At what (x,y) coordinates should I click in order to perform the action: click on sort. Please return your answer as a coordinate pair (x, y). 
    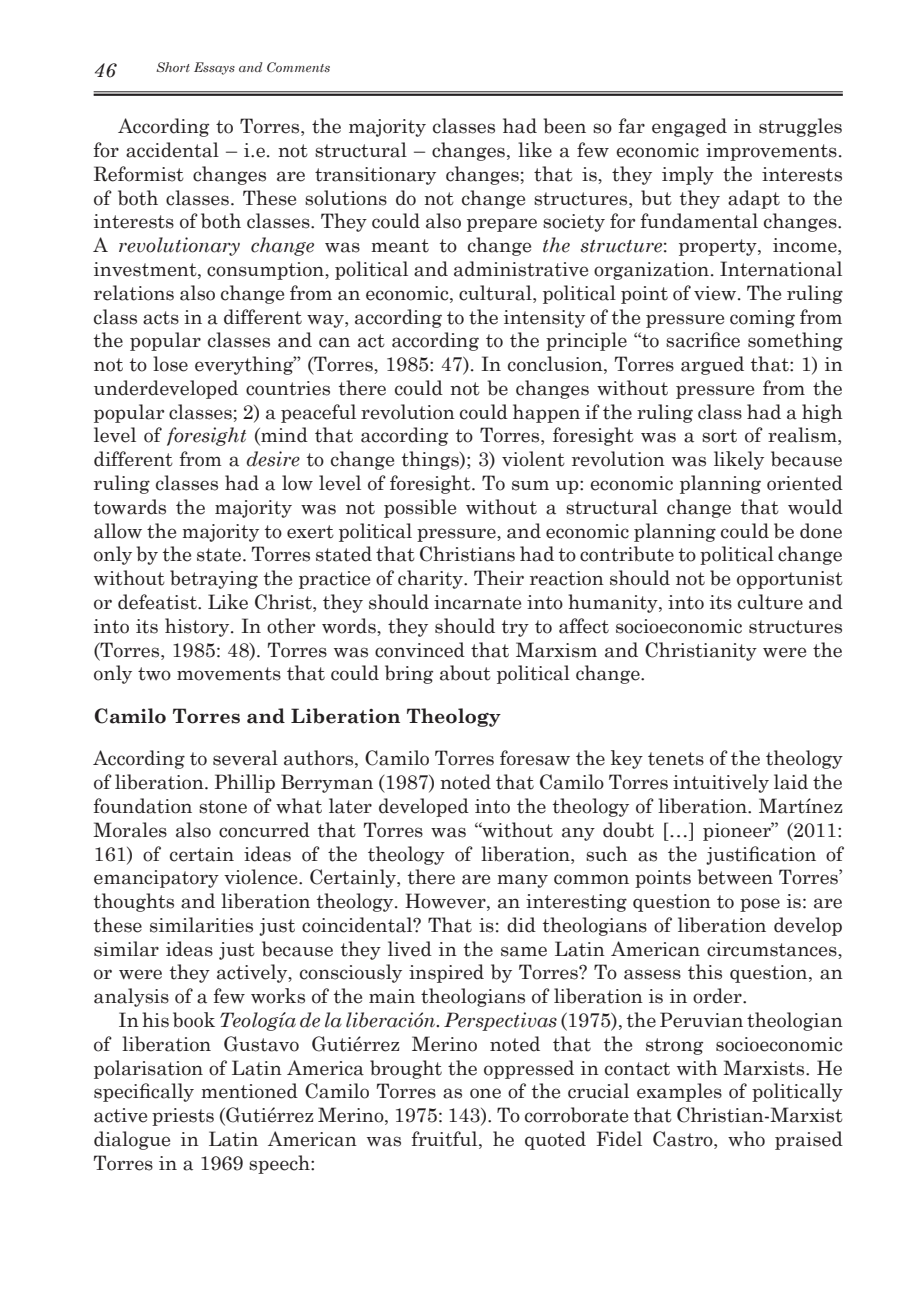
    Looking at the image, I should click on (719, 436).
